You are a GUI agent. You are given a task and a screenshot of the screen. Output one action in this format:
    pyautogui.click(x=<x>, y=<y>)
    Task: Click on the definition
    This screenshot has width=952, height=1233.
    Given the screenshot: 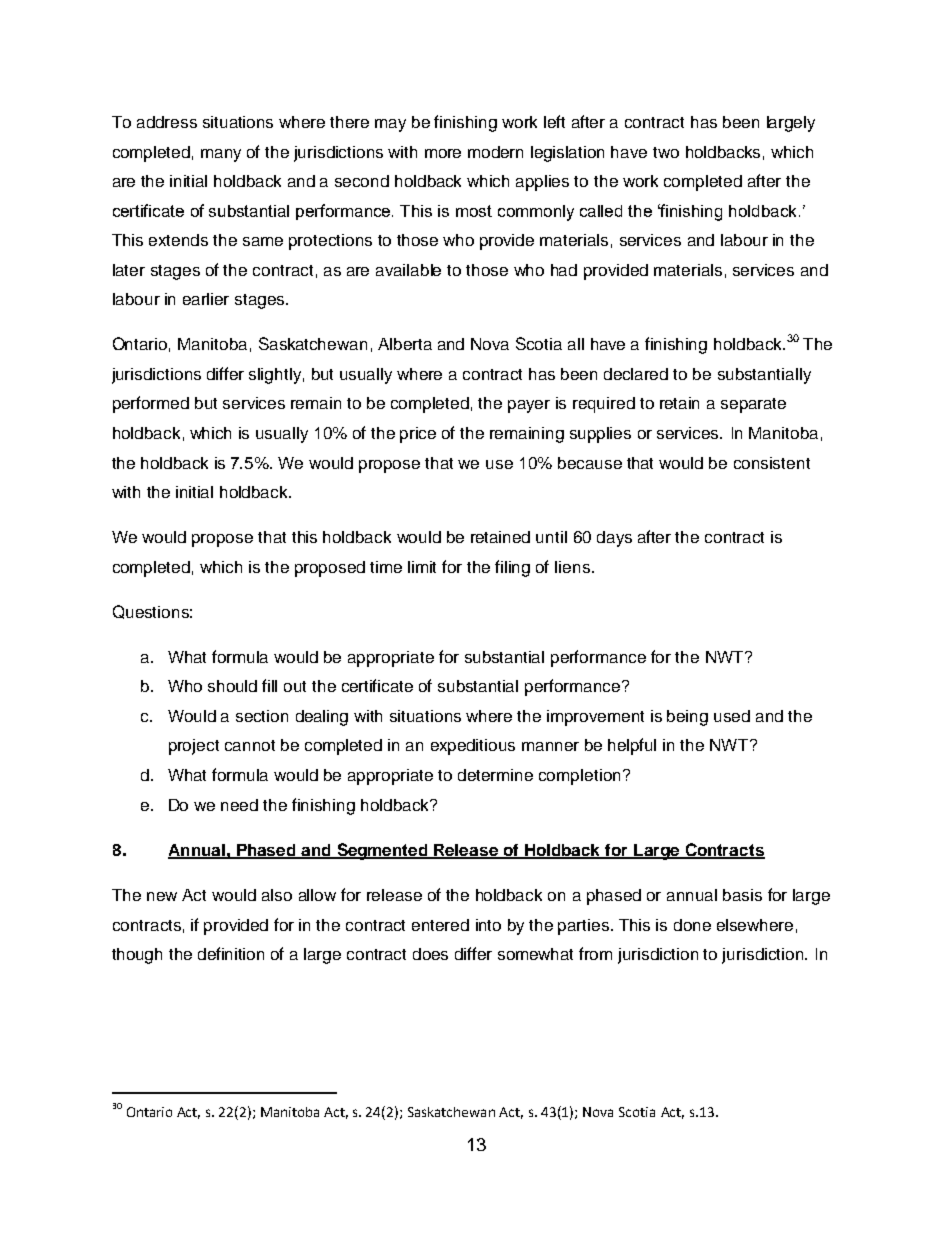 What is the action you would take?
    pyautogui.click(x=231, y=953)
